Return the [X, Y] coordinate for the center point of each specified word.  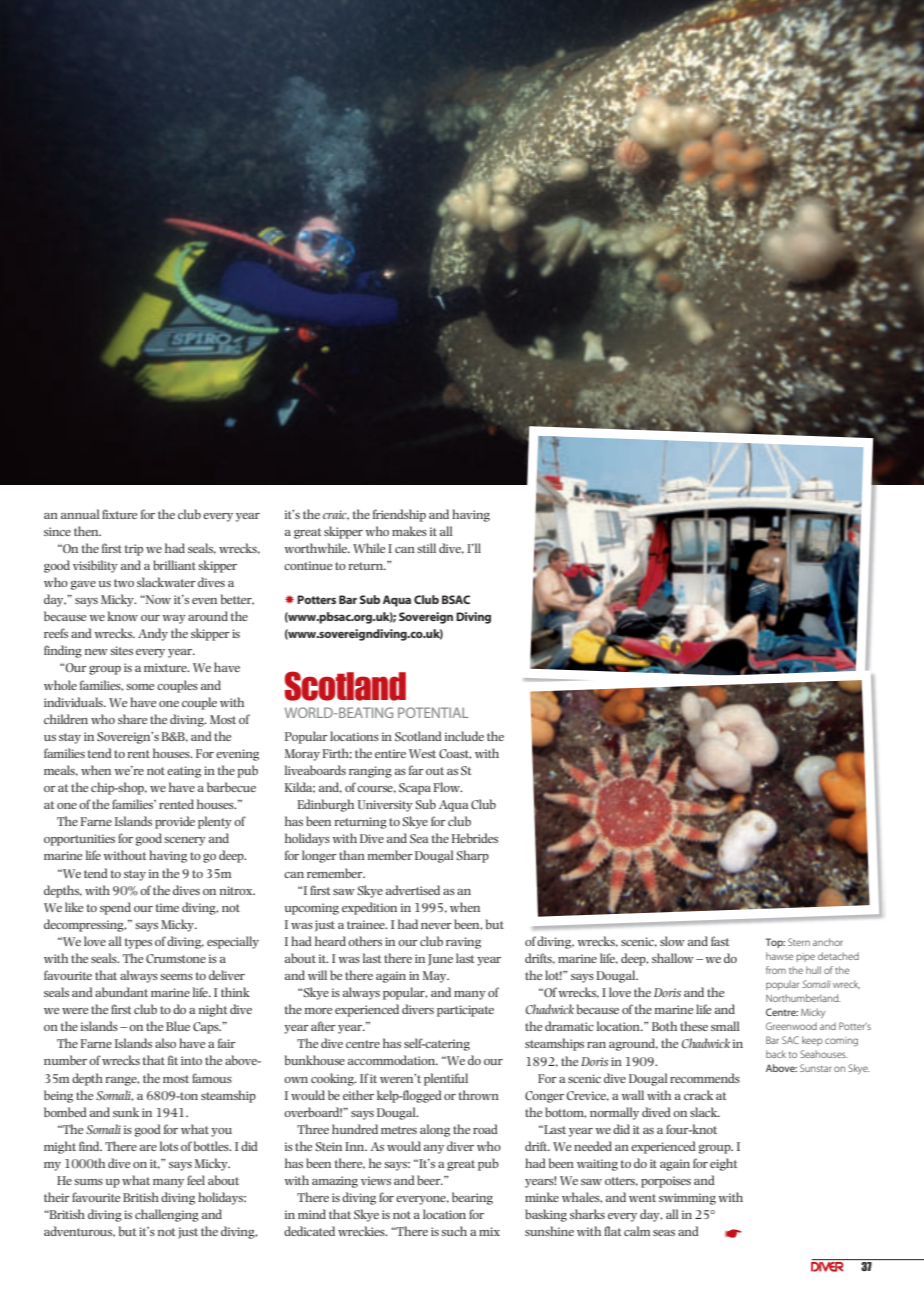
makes [409, 531]
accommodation [393, 1060]
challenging [167, 1215]
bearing [472, 1198]
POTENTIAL [433, 712]
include [464, 736]
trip [134, 550]
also [165, 1043]
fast [720, 941]
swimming [687, 1199]
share [132, 719]
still [426, 548]
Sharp [472, 856]
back [776, 1054]
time [167, 907]
